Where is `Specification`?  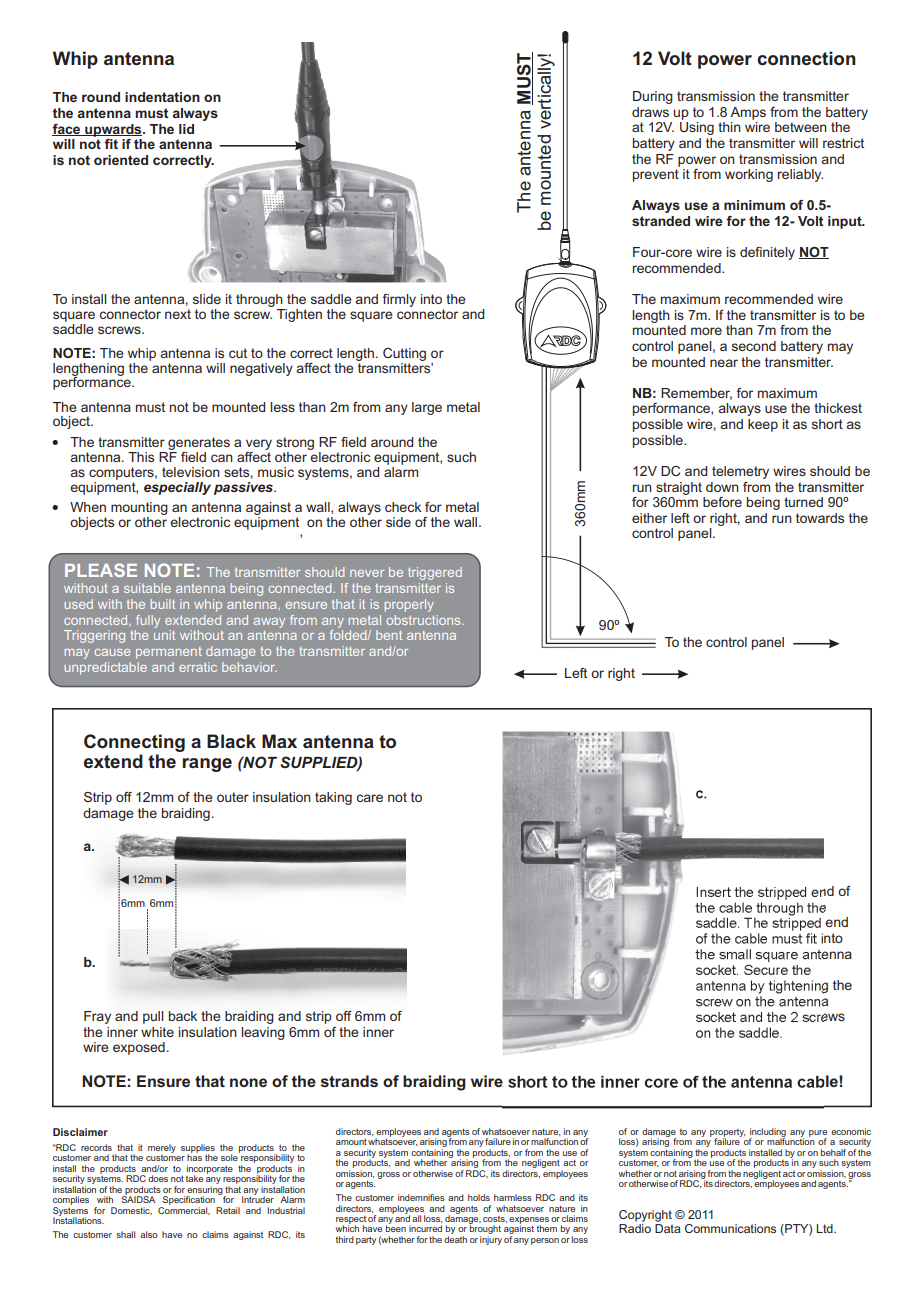
Specification is located at coordinates (188, 1200).
